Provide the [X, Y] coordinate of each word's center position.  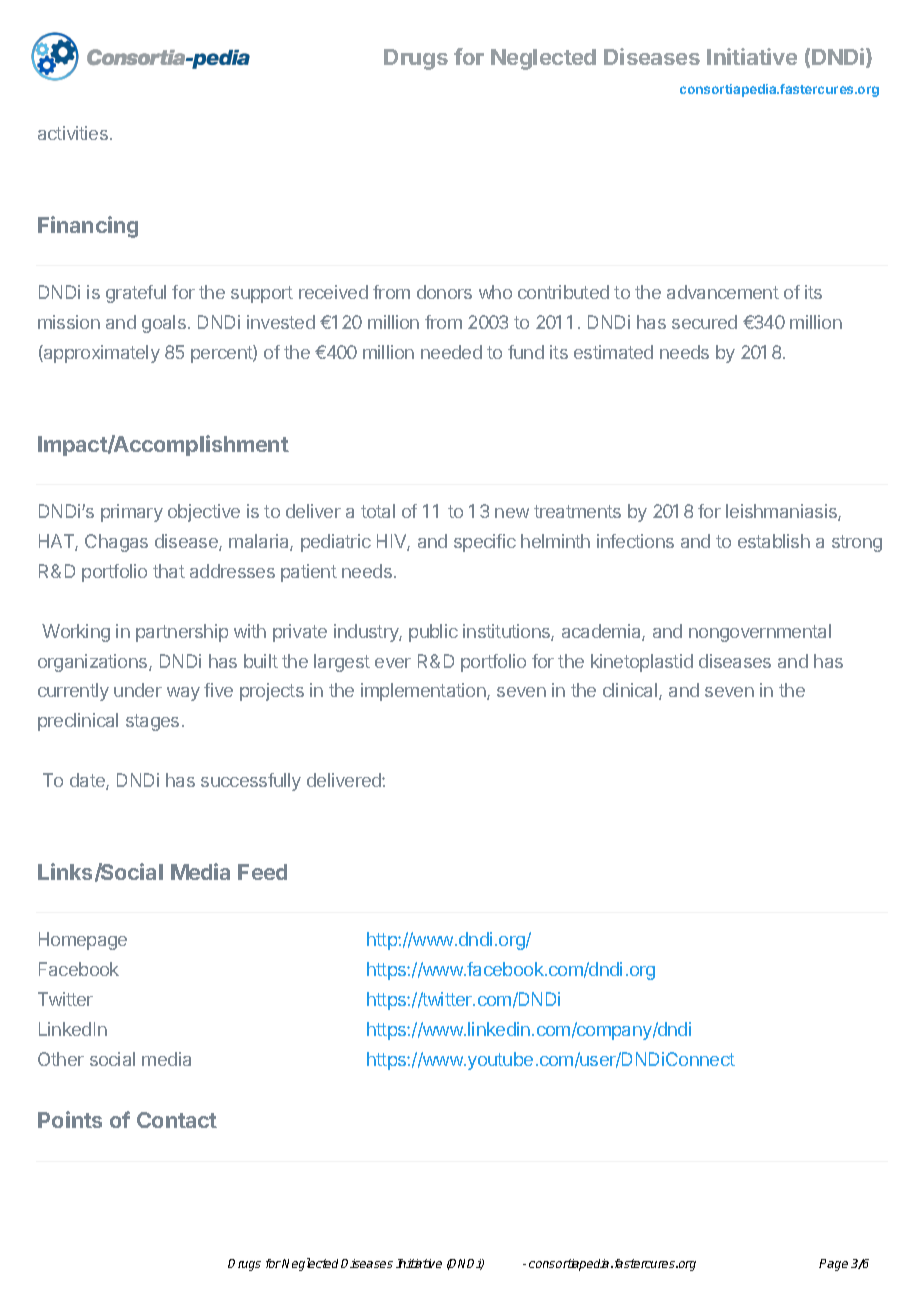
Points [70, 1119]
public [433, 633]
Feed [262, 872]
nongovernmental [760, 633]
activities [73, 133]
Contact [177, 1120]
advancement [723, 292]
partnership [182, 633]
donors [444, 292]
